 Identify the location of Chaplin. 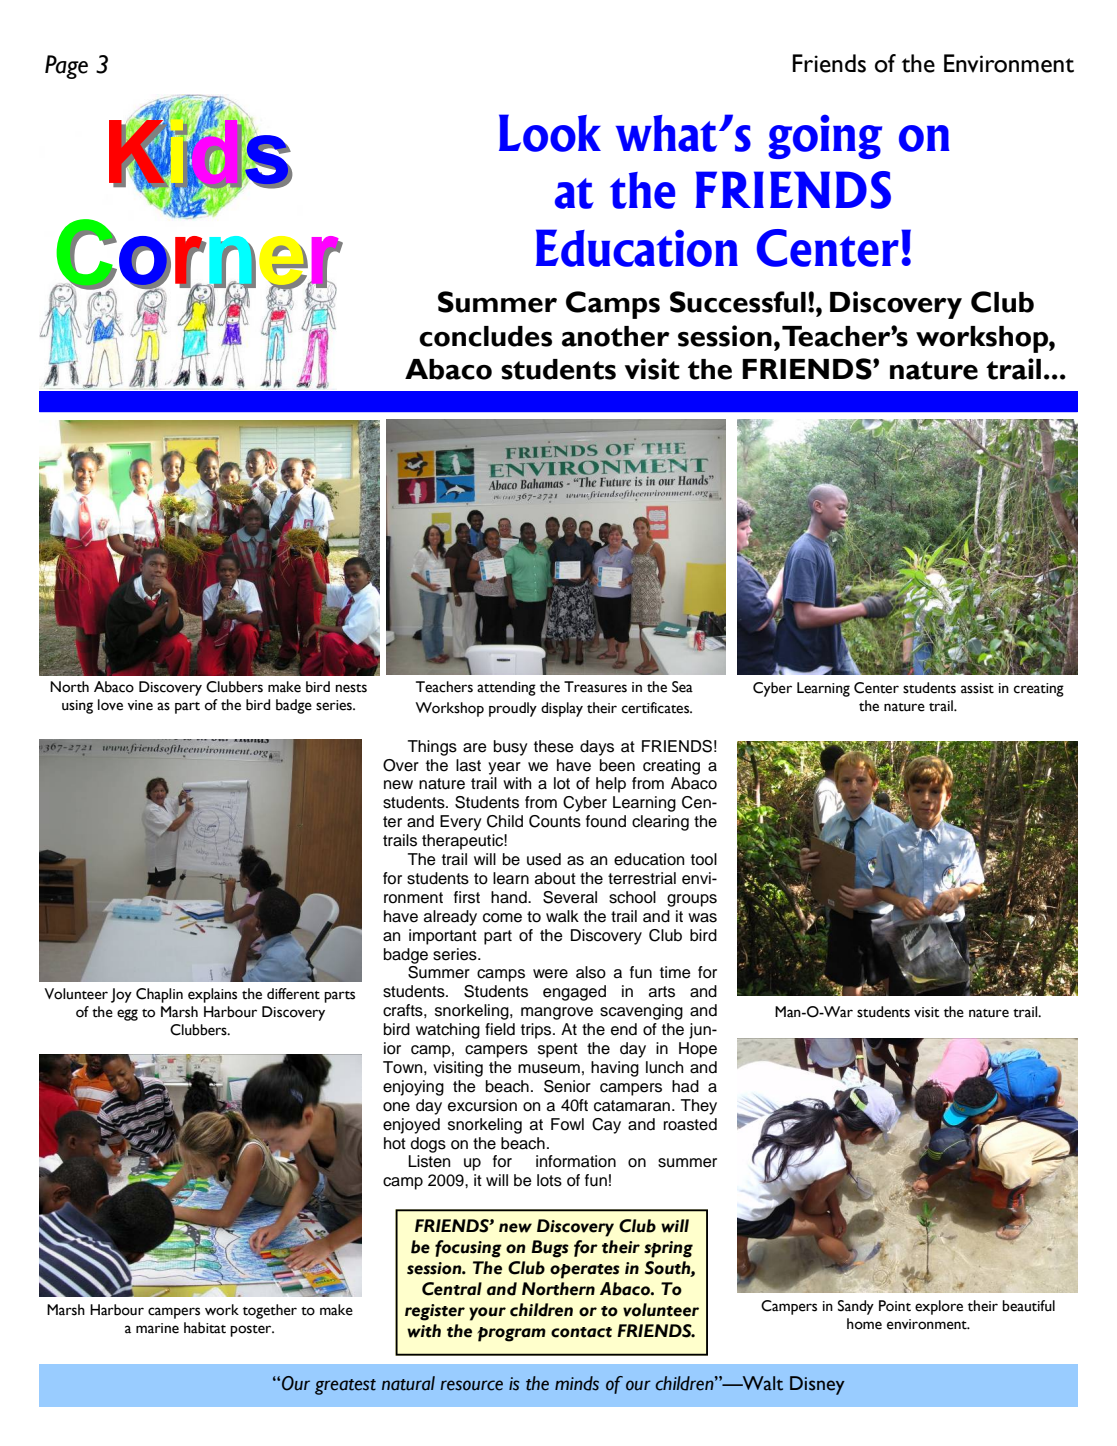
(159, 995).
